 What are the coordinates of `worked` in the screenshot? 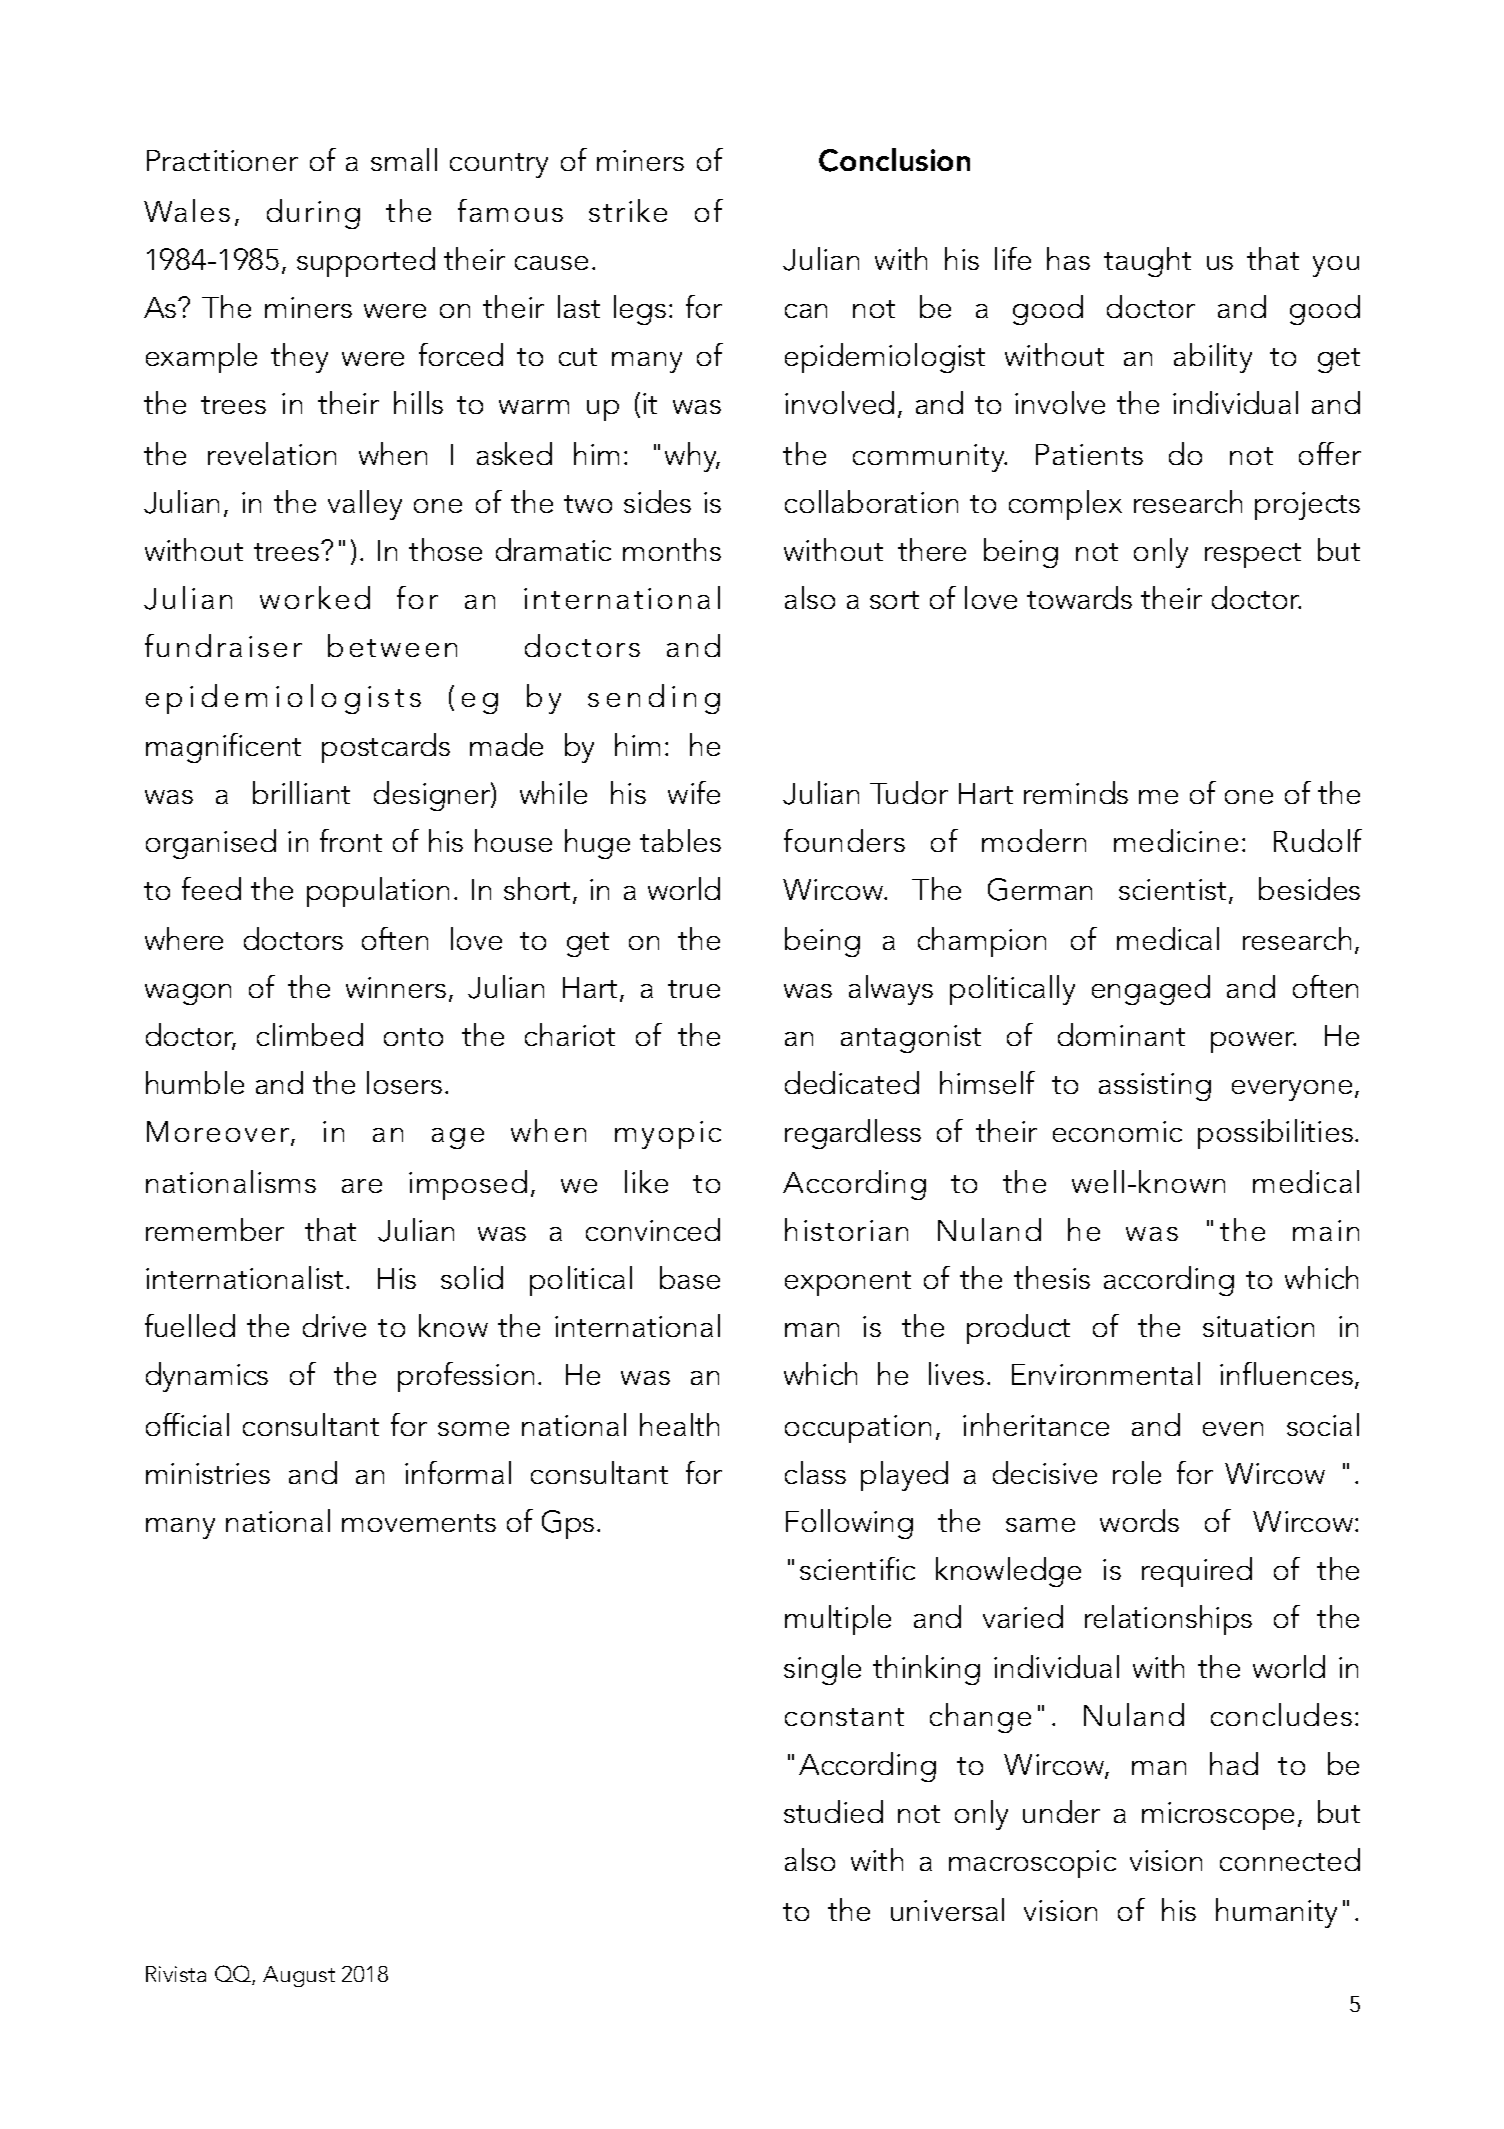 It's located at (315, 597).
